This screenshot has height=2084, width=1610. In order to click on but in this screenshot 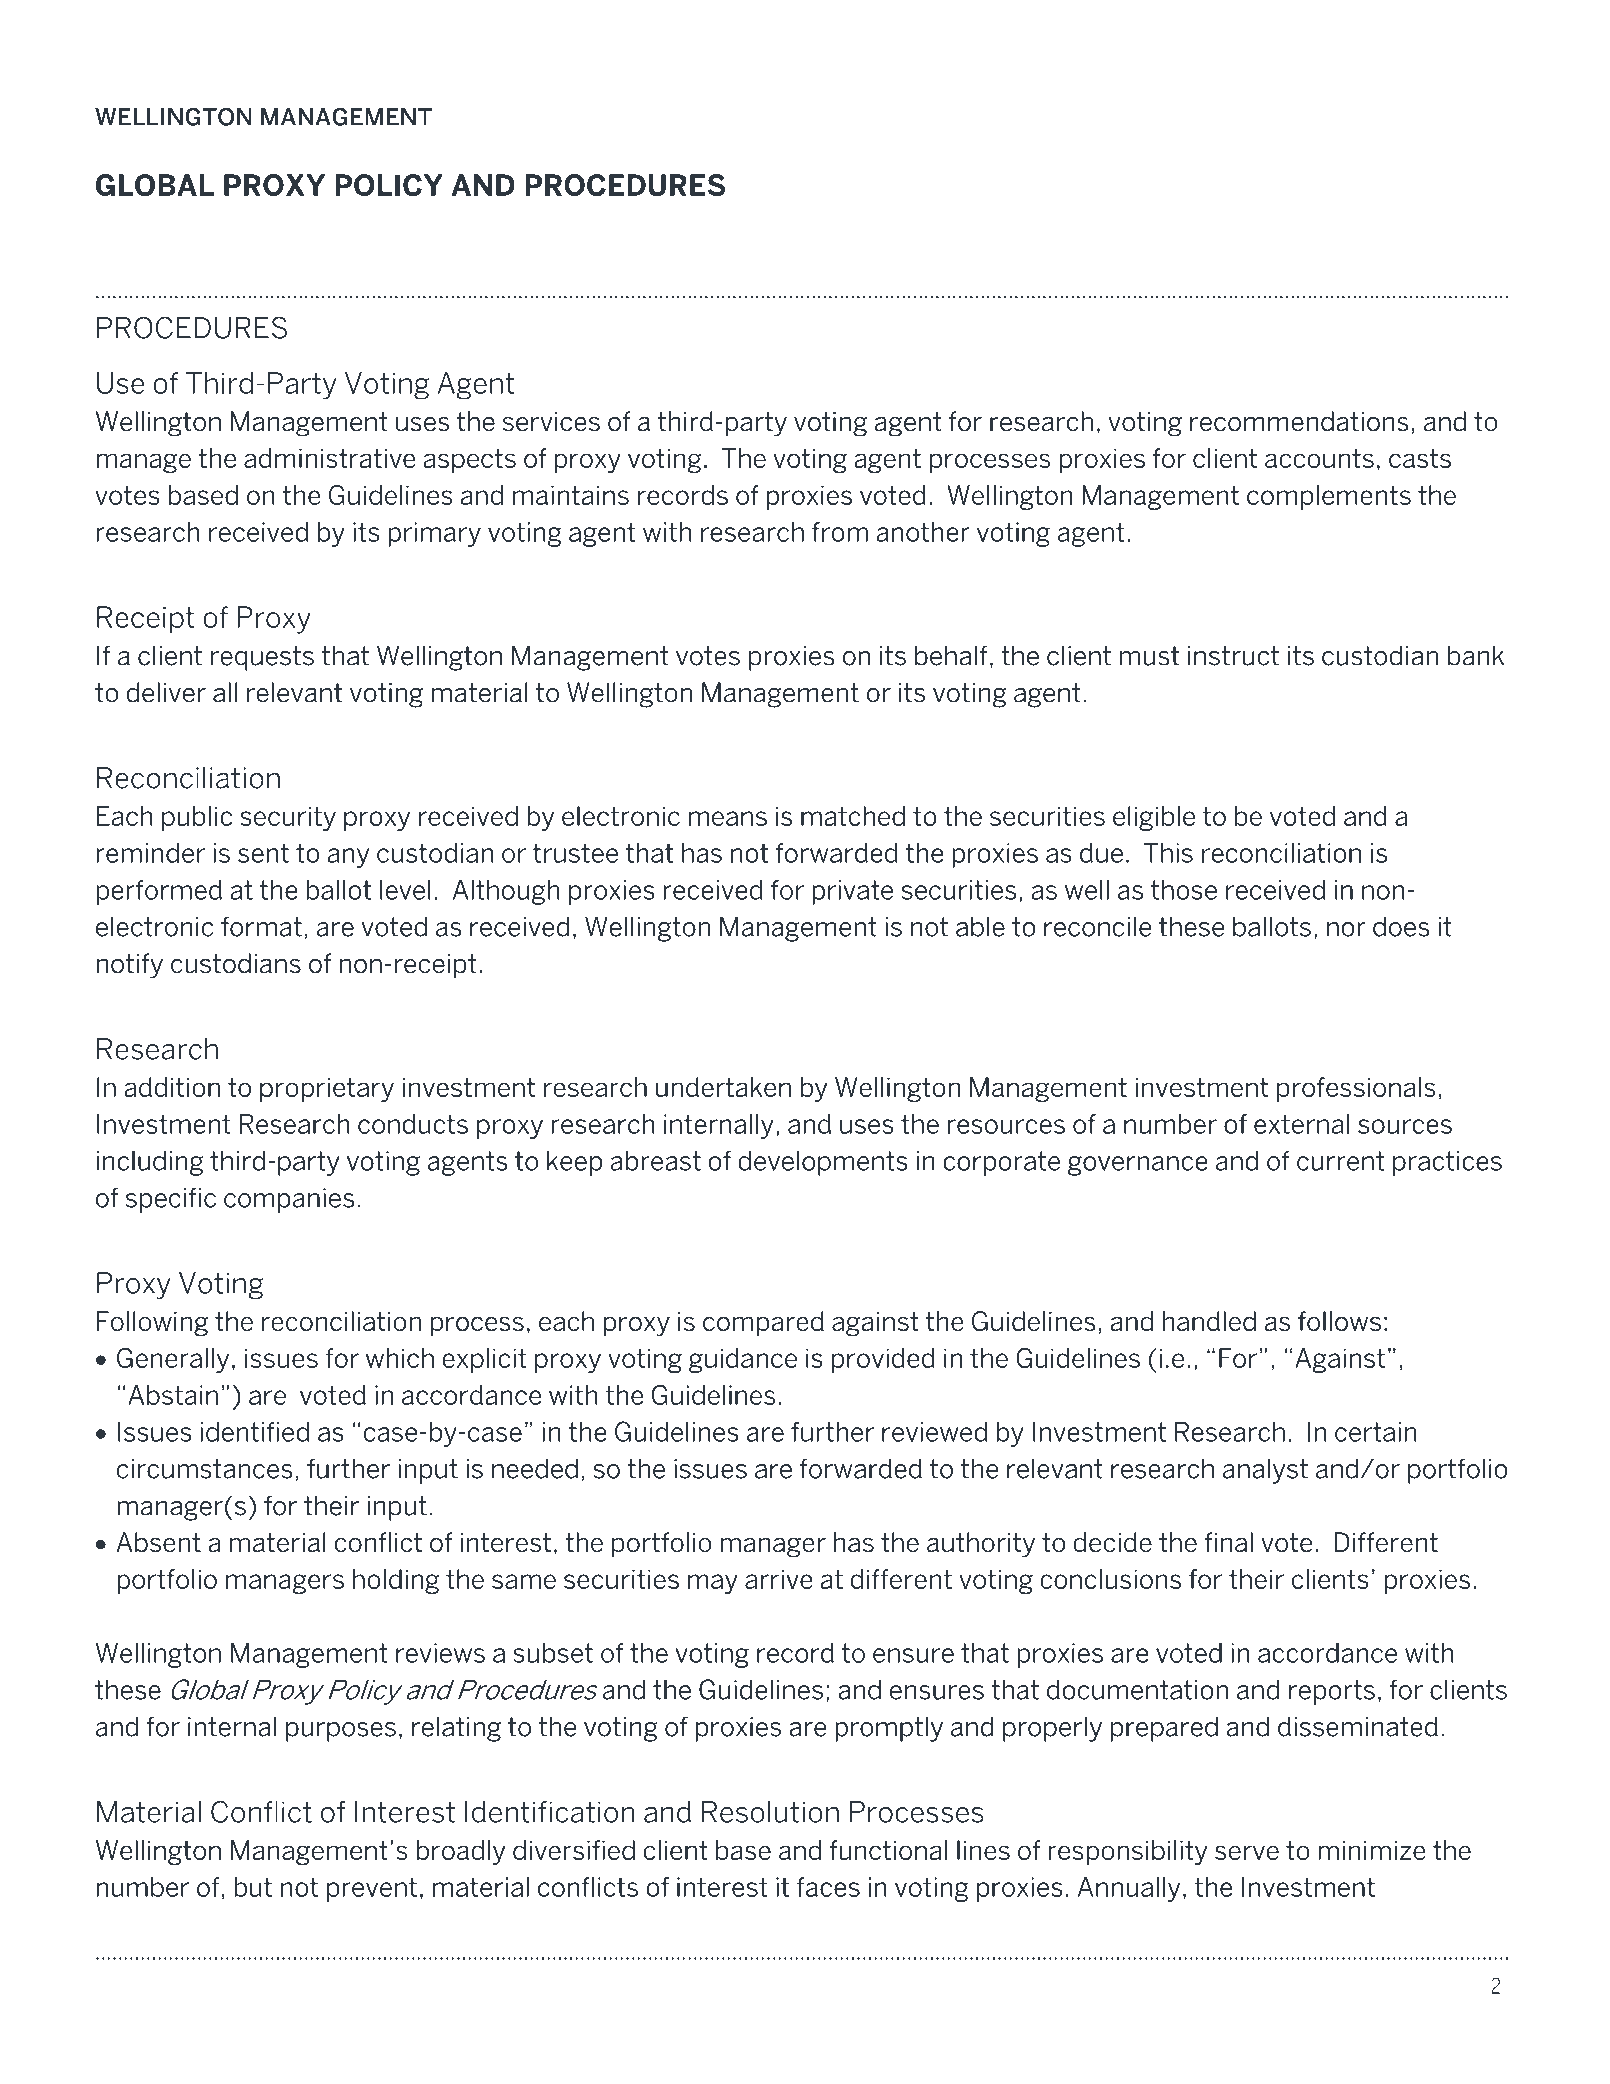, I will do `click(253, 1887)`.
